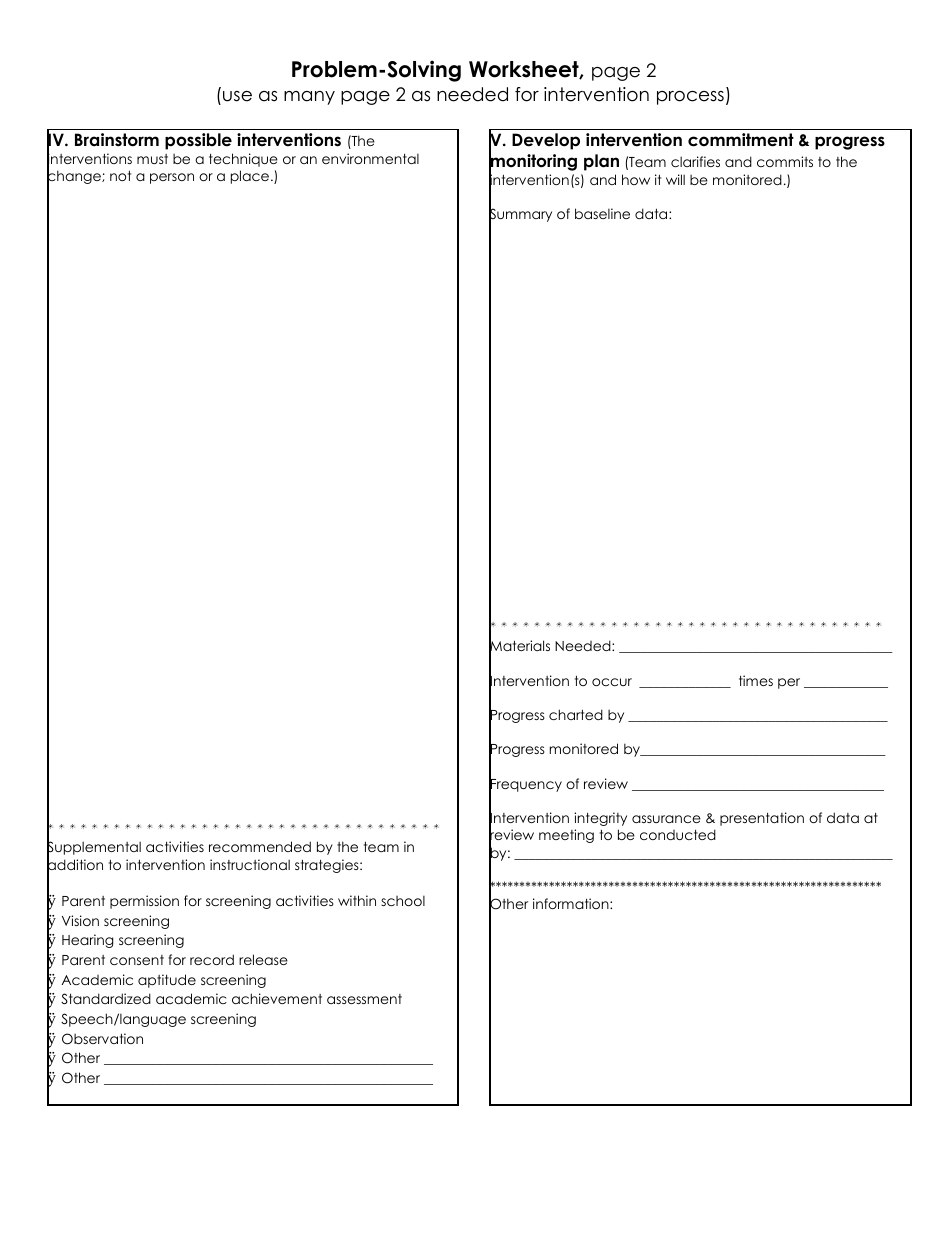  I want to click on environmental, so click(370, 158).
